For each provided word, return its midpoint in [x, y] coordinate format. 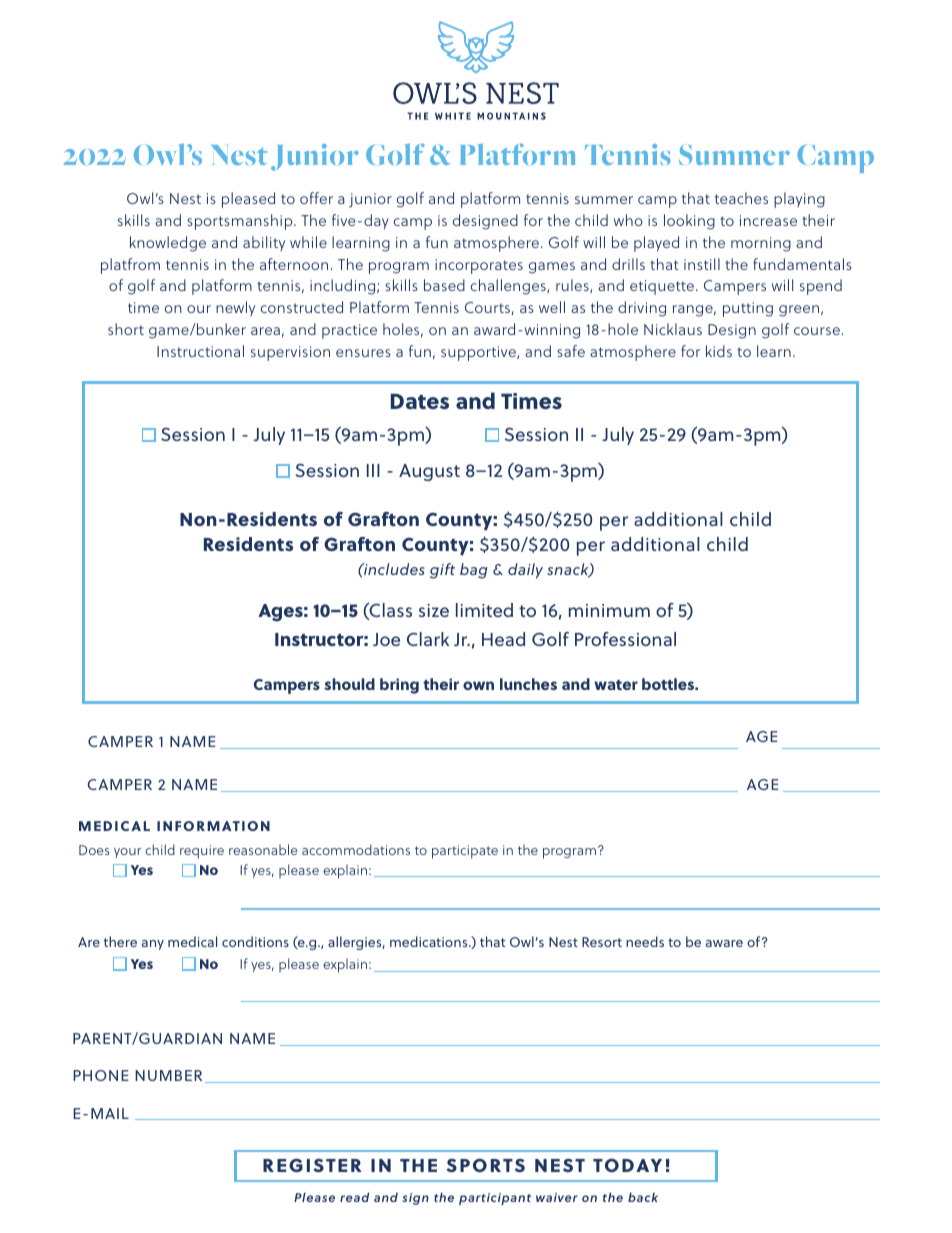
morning [761, 244]
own [478, 685]
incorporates [479, 266]
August [429, 472]
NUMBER [168, 1075]
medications [430, 941]
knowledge [168, 244]
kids [719, 351]
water [616, 685]
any [153, 945]
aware [724, 943]
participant [495, 1199]
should [349, 684]
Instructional [200, 351]
